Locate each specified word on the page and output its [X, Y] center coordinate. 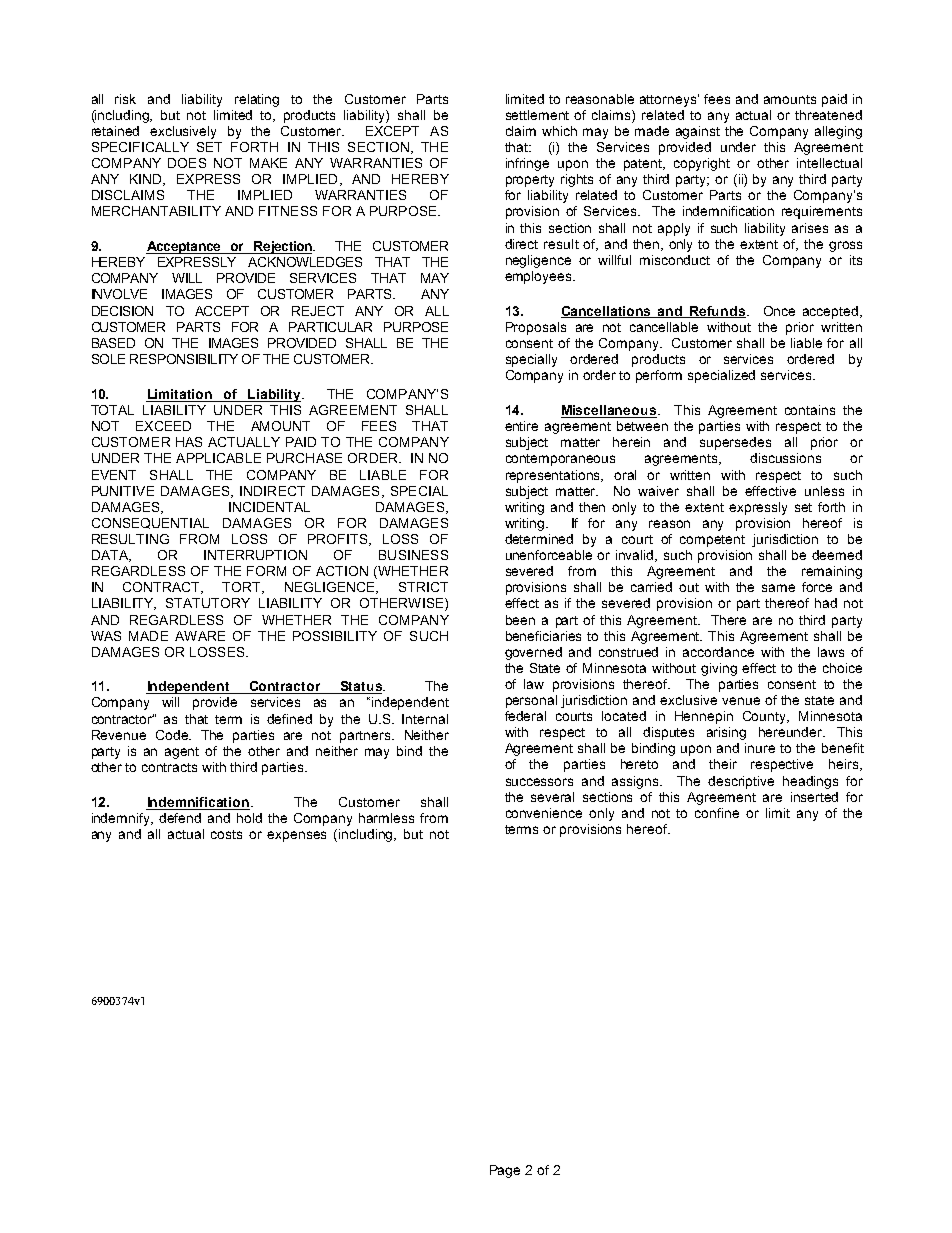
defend [180, 818]
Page [505, 1171]
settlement [537, 115]
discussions [785, 458]
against [698, 132]
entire [521, 426]
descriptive [741, 782]
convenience [544, 813]
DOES [187, 163]
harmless [386, 818]
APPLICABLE [218, 458]
